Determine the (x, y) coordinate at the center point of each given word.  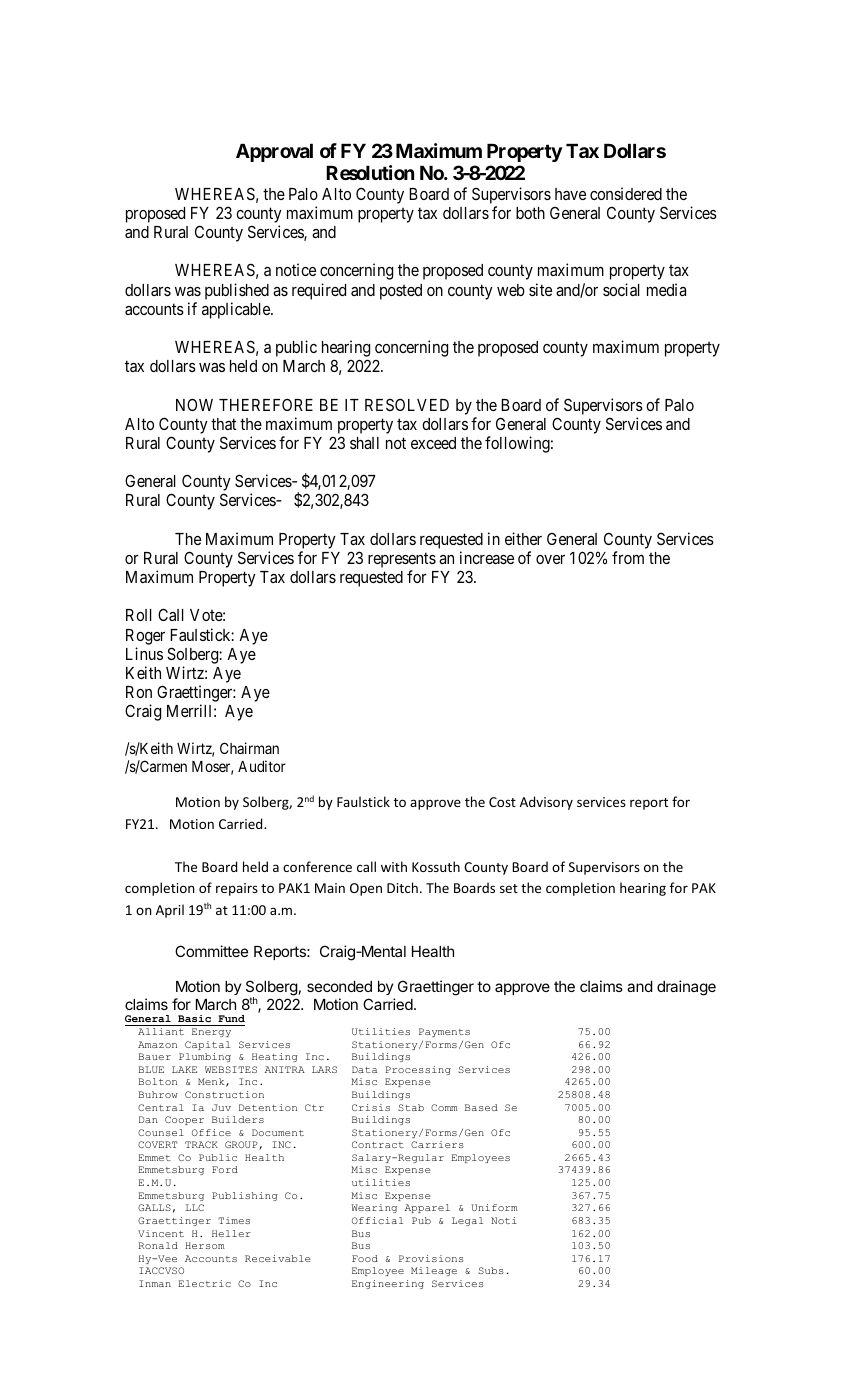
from (628, 557)
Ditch (402, 887)
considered (626, 193)
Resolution (370, 172)
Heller (231, 1233)
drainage (686, 988)
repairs (237, 889)
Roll (139, 615)
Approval (274, 153)
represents (402, 560)
